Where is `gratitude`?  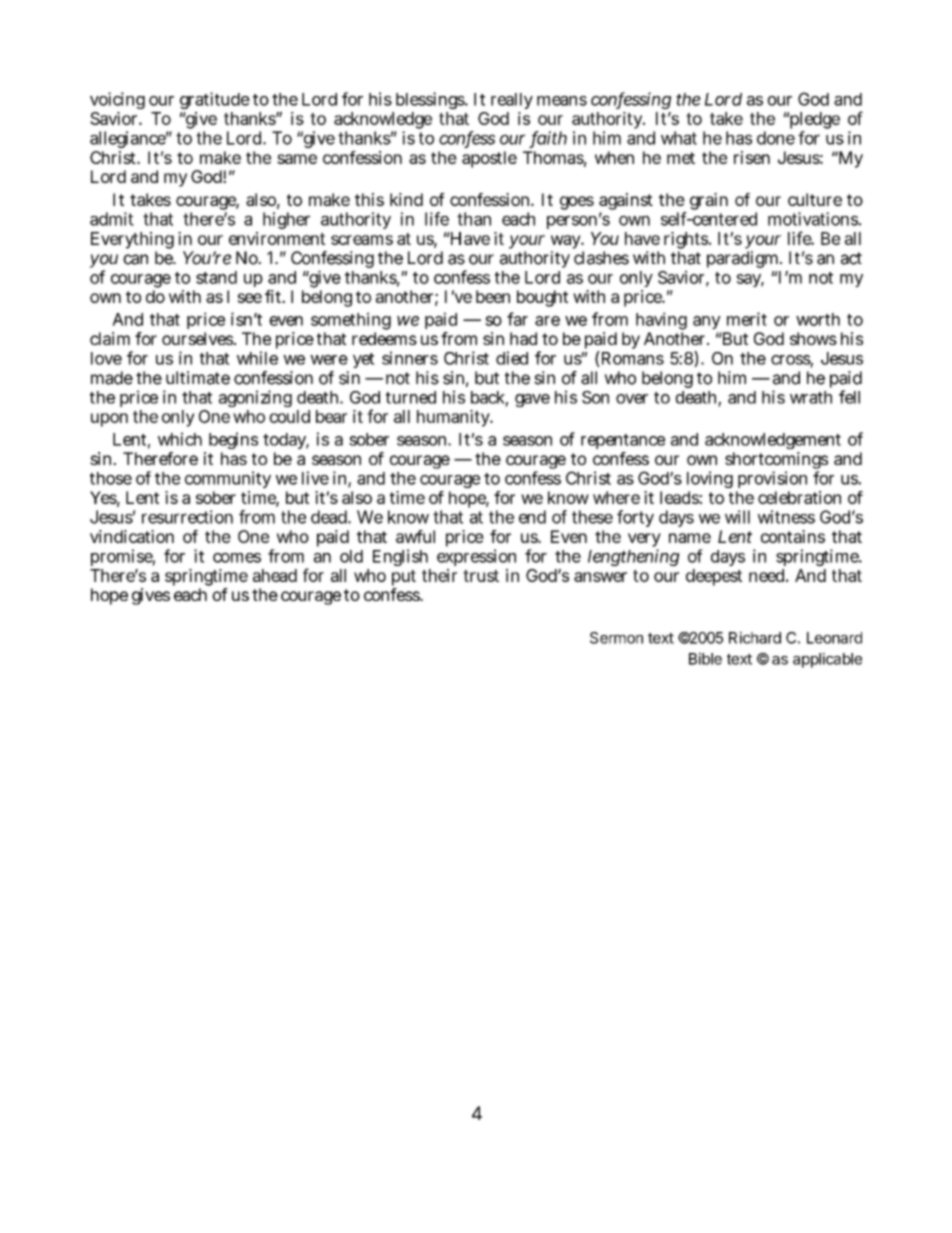
gratitude is located at coordinates (215, 100).
